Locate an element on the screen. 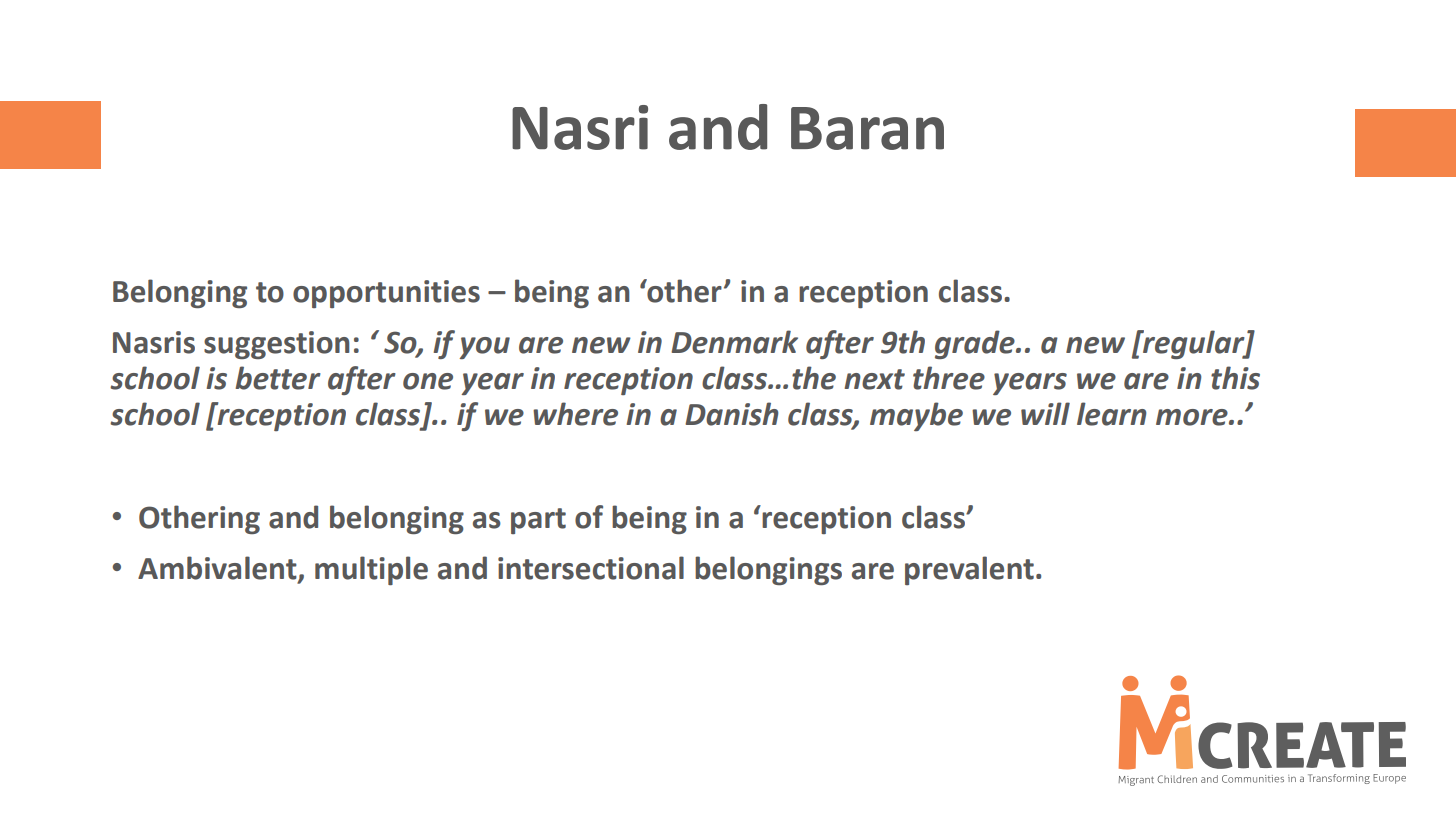 This screenshot has height=819, width=1456. Denmark is located at coordinates (734, 342).
